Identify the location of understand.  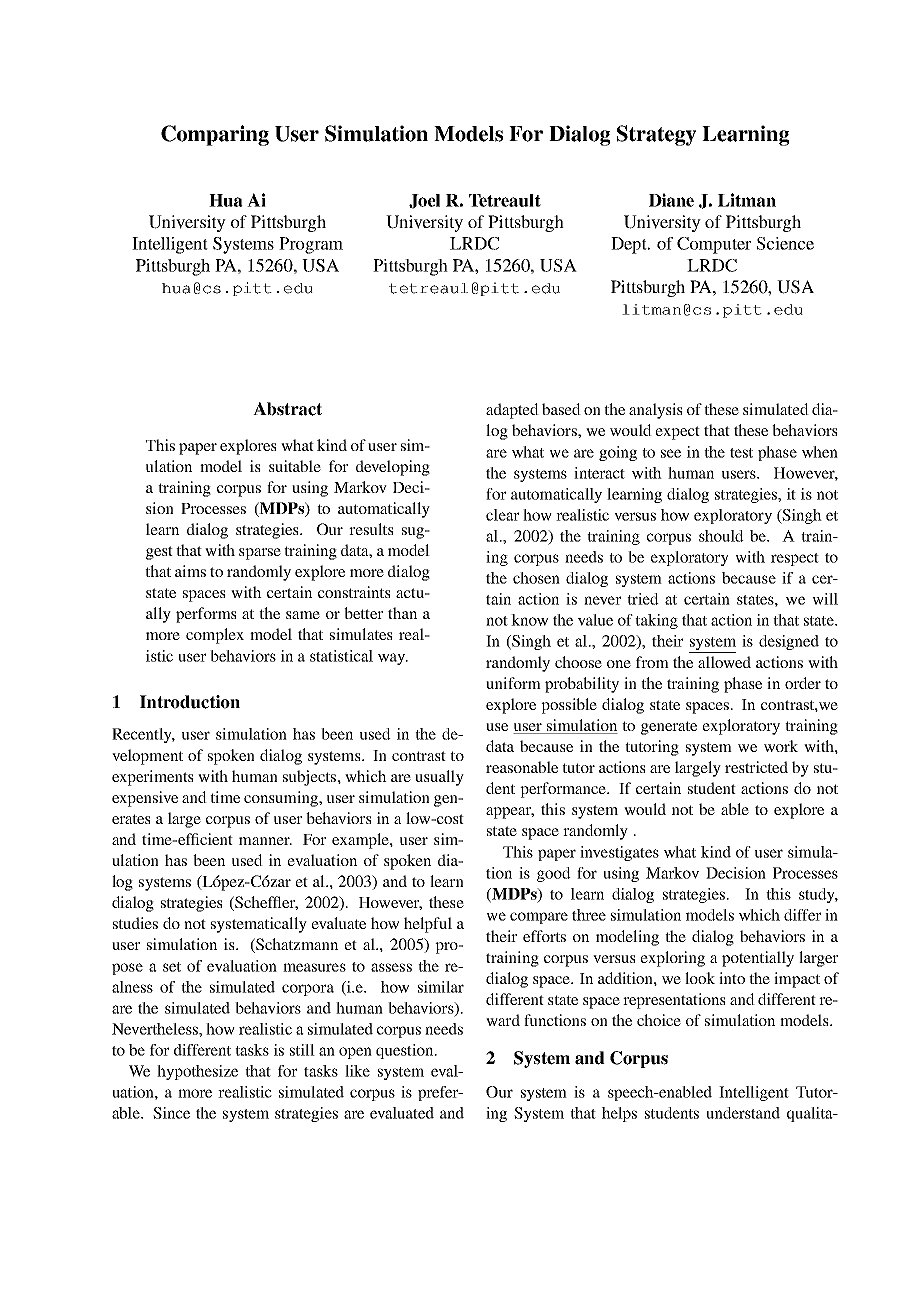
(743, 1113).
